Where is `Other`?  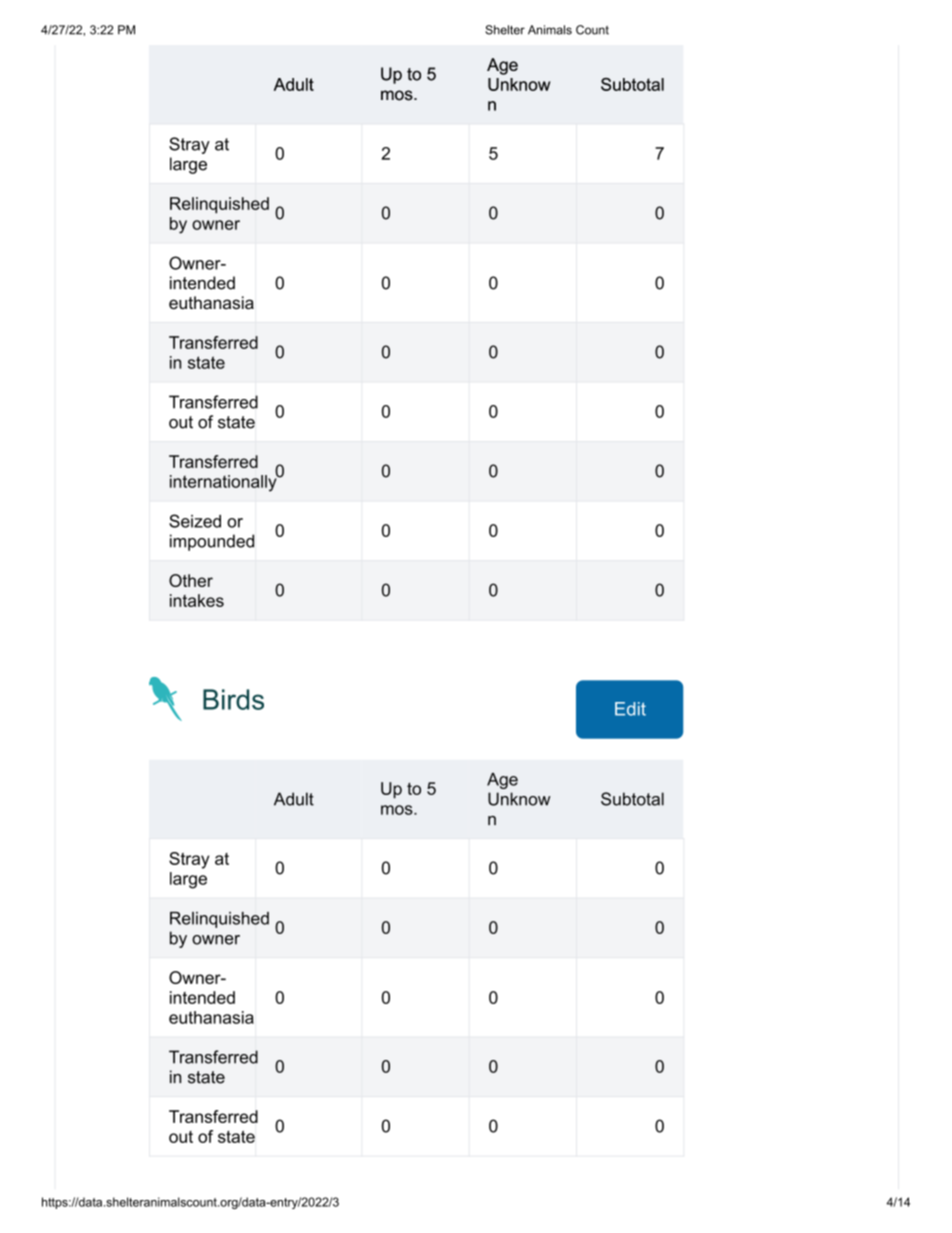 Other is located at coordinates (191, 580).
